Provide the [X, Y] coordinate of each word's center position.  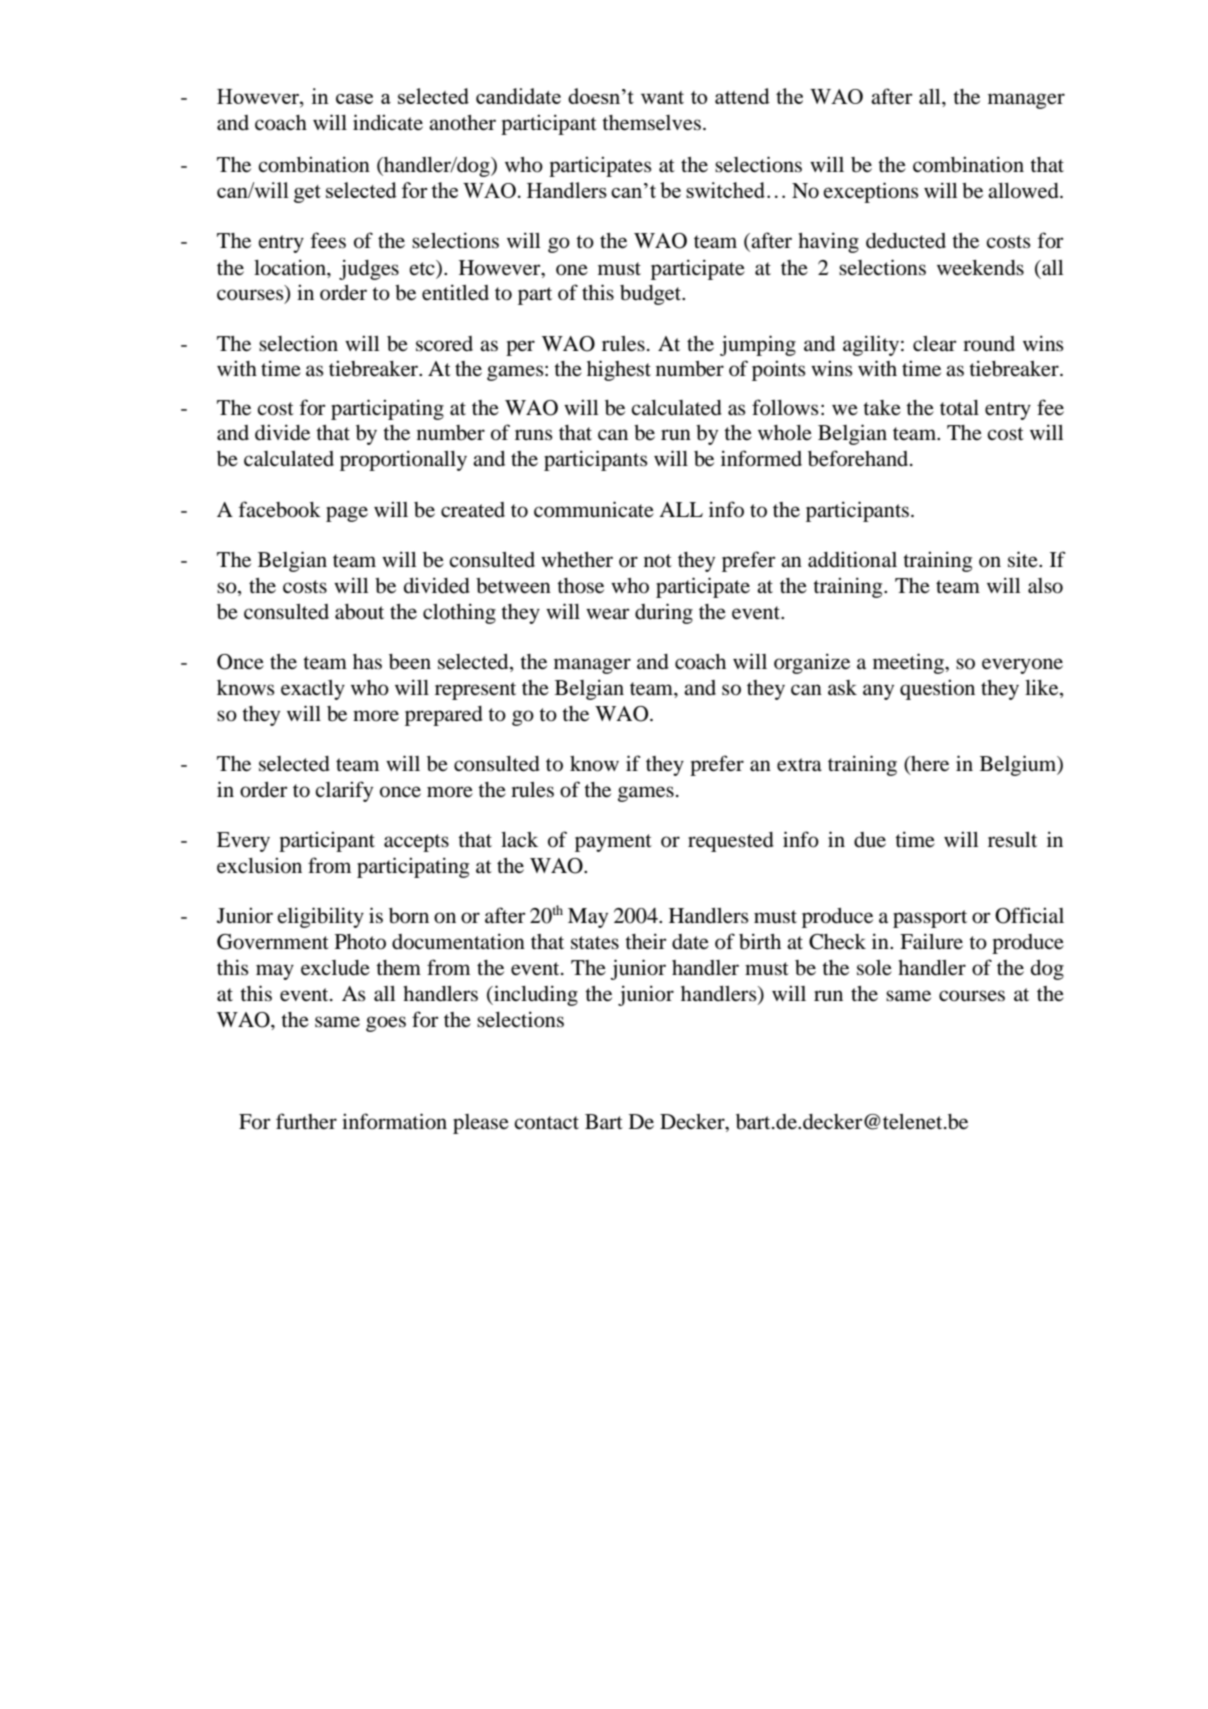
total [959, 408]
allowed [1024, 191]
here [929, 765]
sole [874, 968]
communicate [594, 509]
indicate [388, 122]
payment [613, 843]
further [306, 1121]
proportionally [403, 460]
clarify [344, 791]
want [662, 97]
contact [546, 1123]
